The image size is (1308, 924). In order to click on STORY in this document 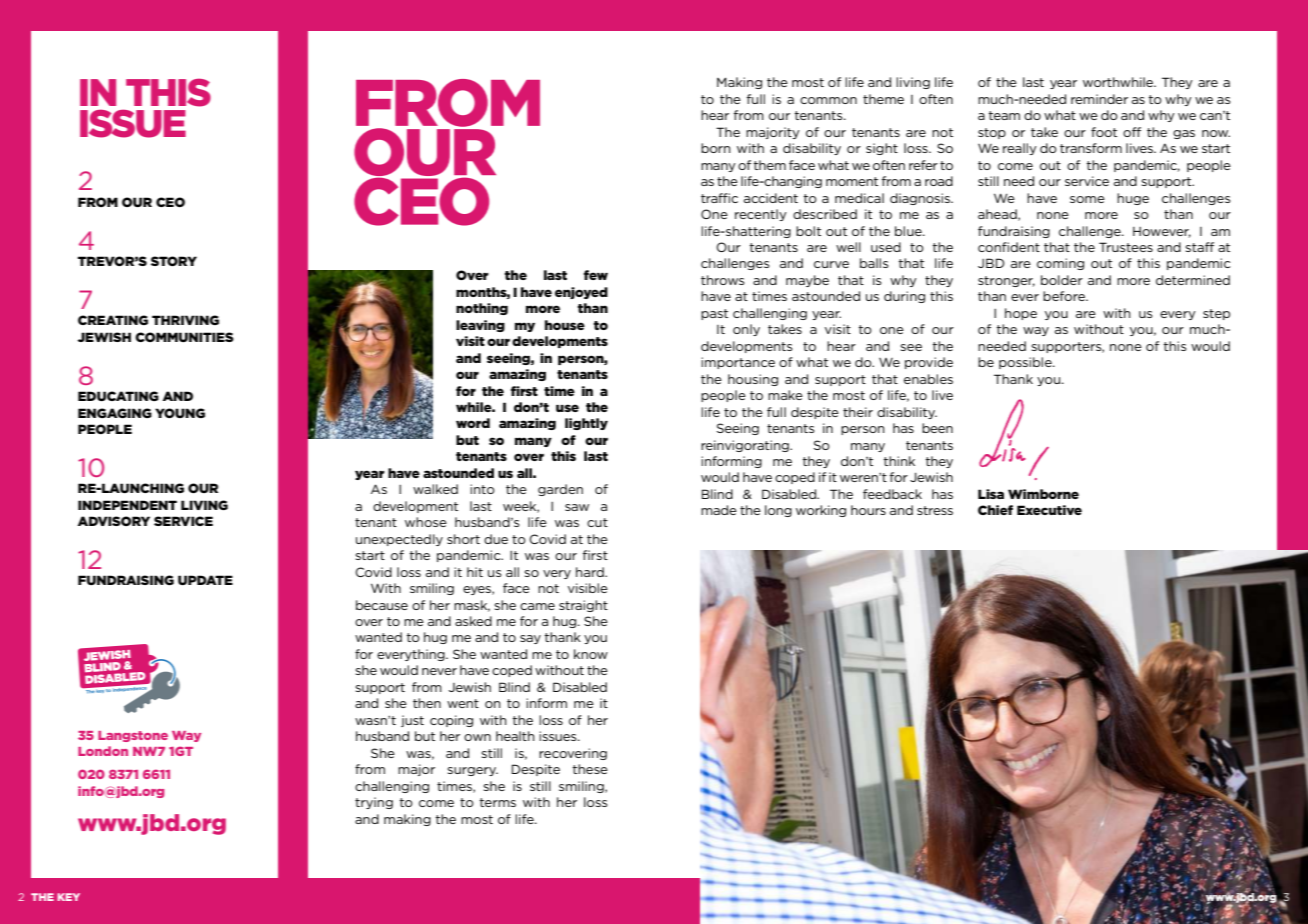, I will do `click(174, 261)`.
